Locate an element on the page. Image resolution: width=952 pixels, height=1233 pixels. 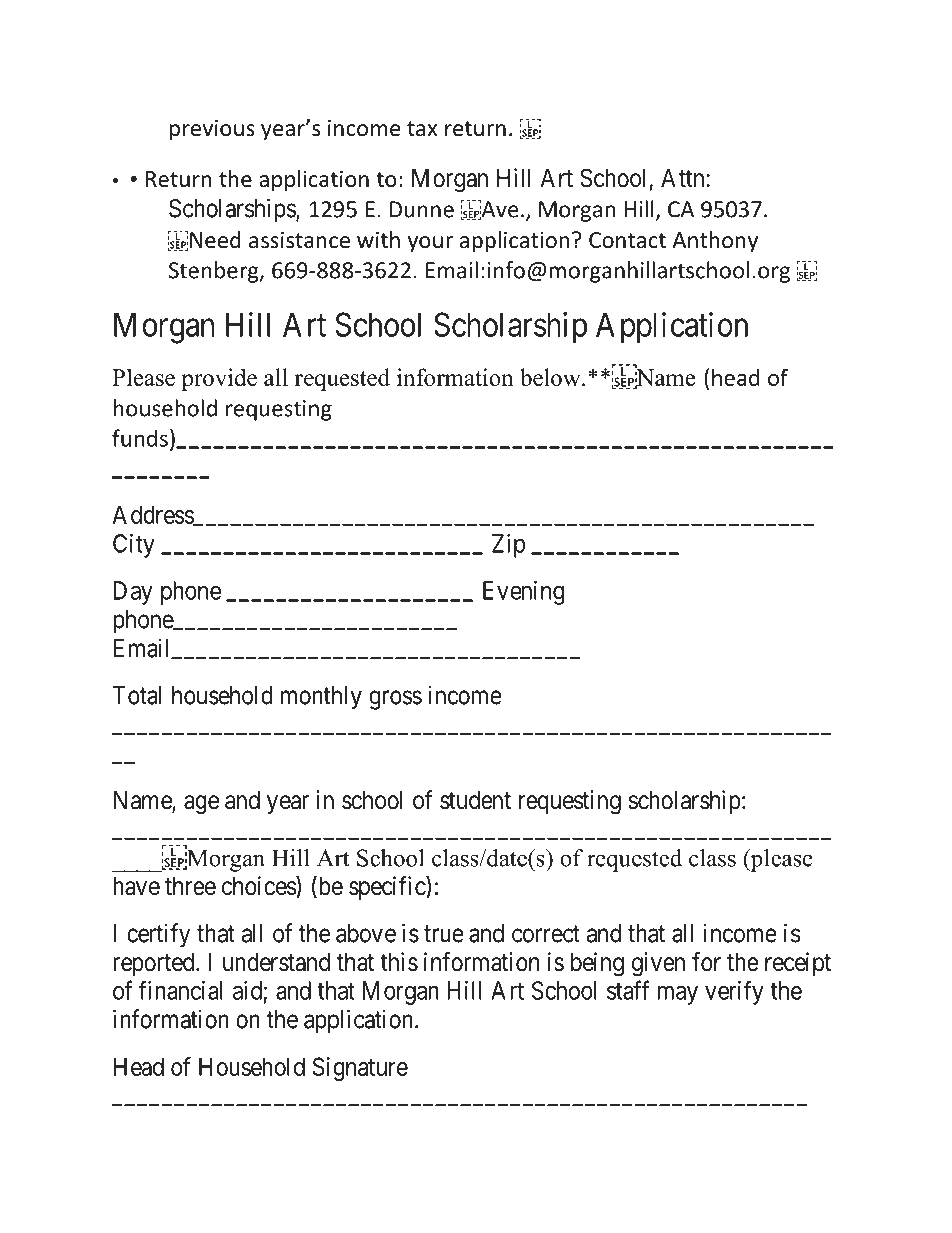
Zip is located at coordinates (508, 546).
